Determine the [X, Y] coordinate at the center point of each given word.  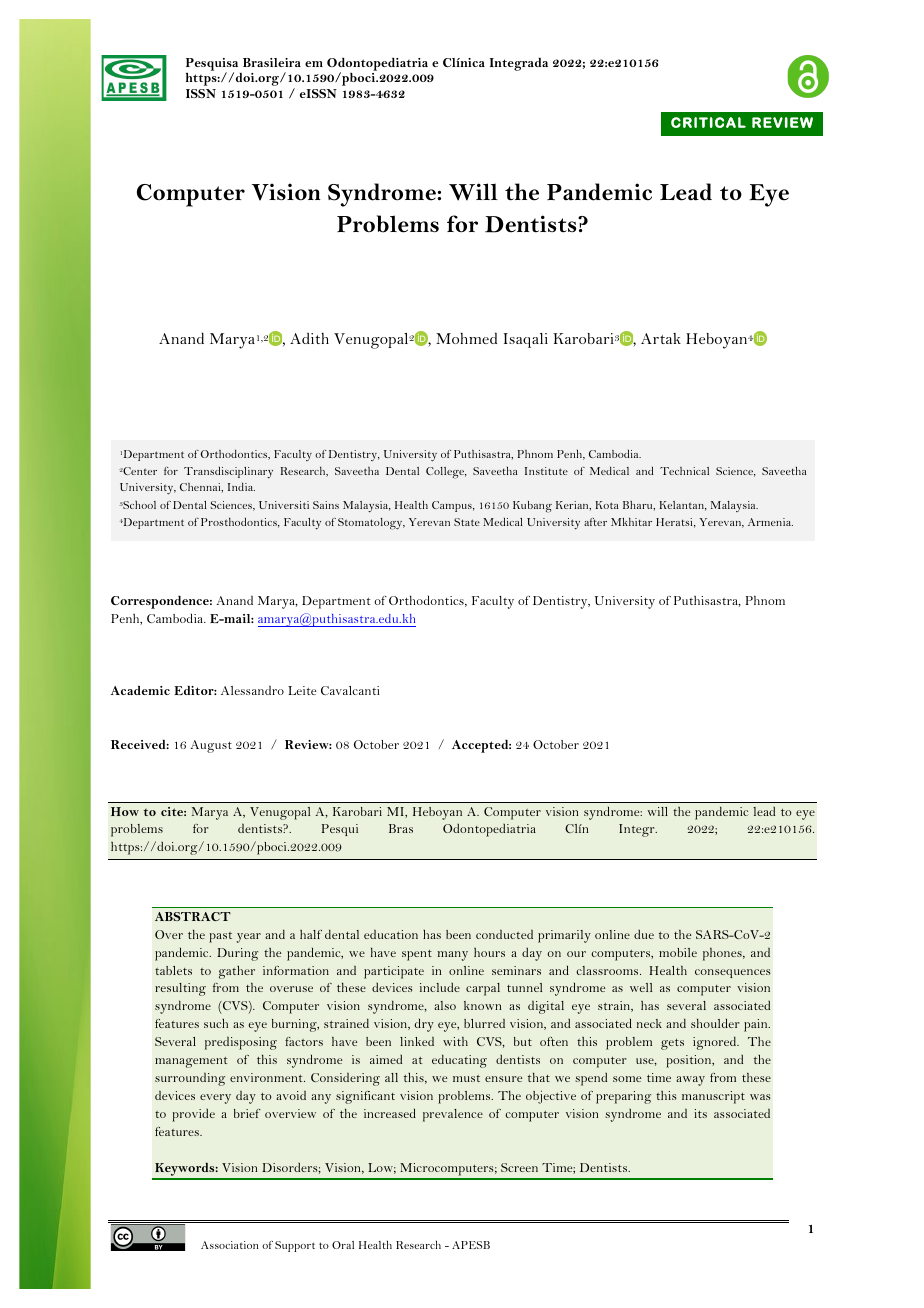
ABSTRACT [193, 916]
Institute [546, 471]
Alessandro [252, 690]
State [467, 522]
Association [229, 1245]
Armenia [770, 522]
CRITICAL [708, 122]
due [644, 934]
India [241, 486]
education [391, 934]
